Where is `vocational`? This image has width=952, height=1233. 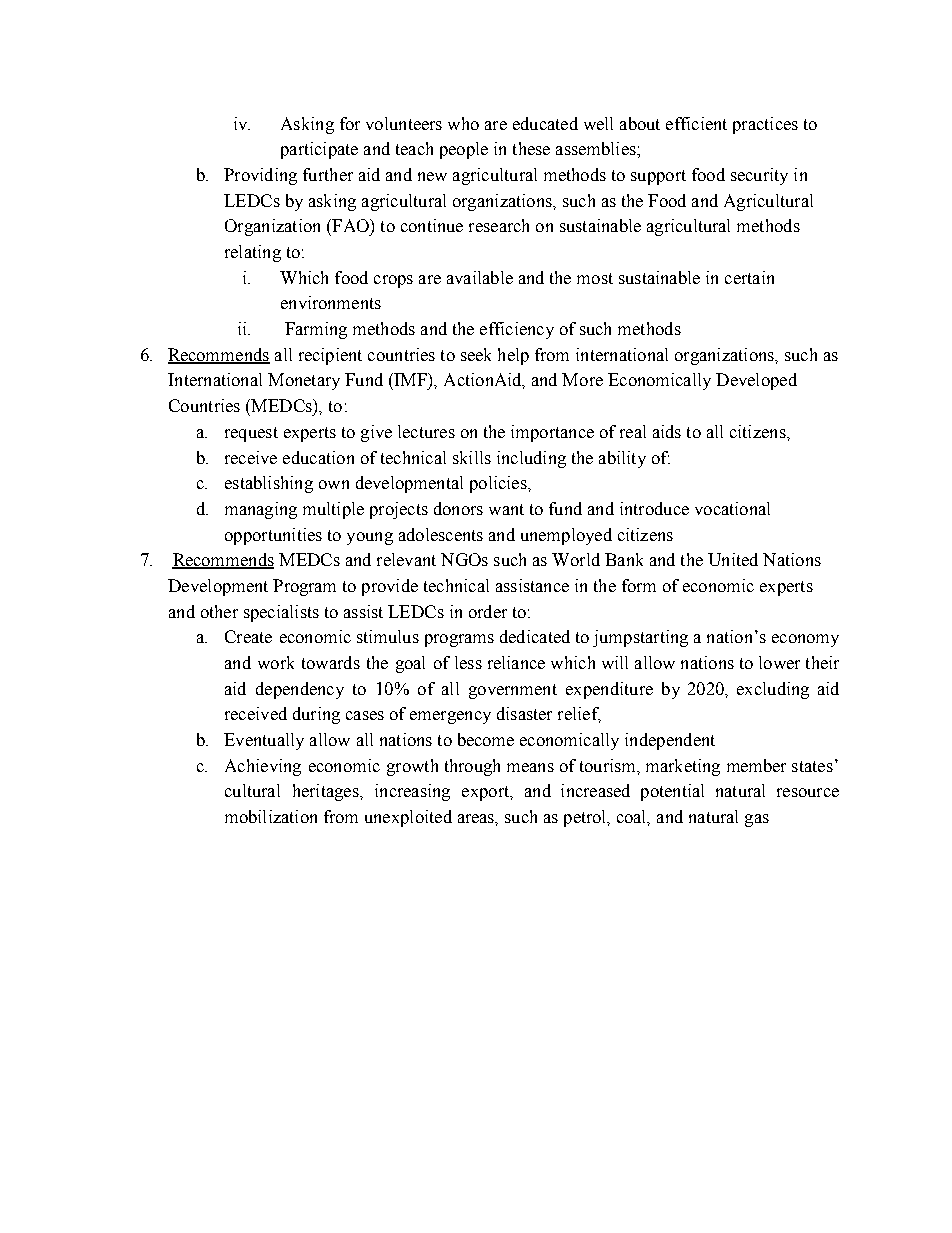 vocational is located at coordinates (732, 508).
